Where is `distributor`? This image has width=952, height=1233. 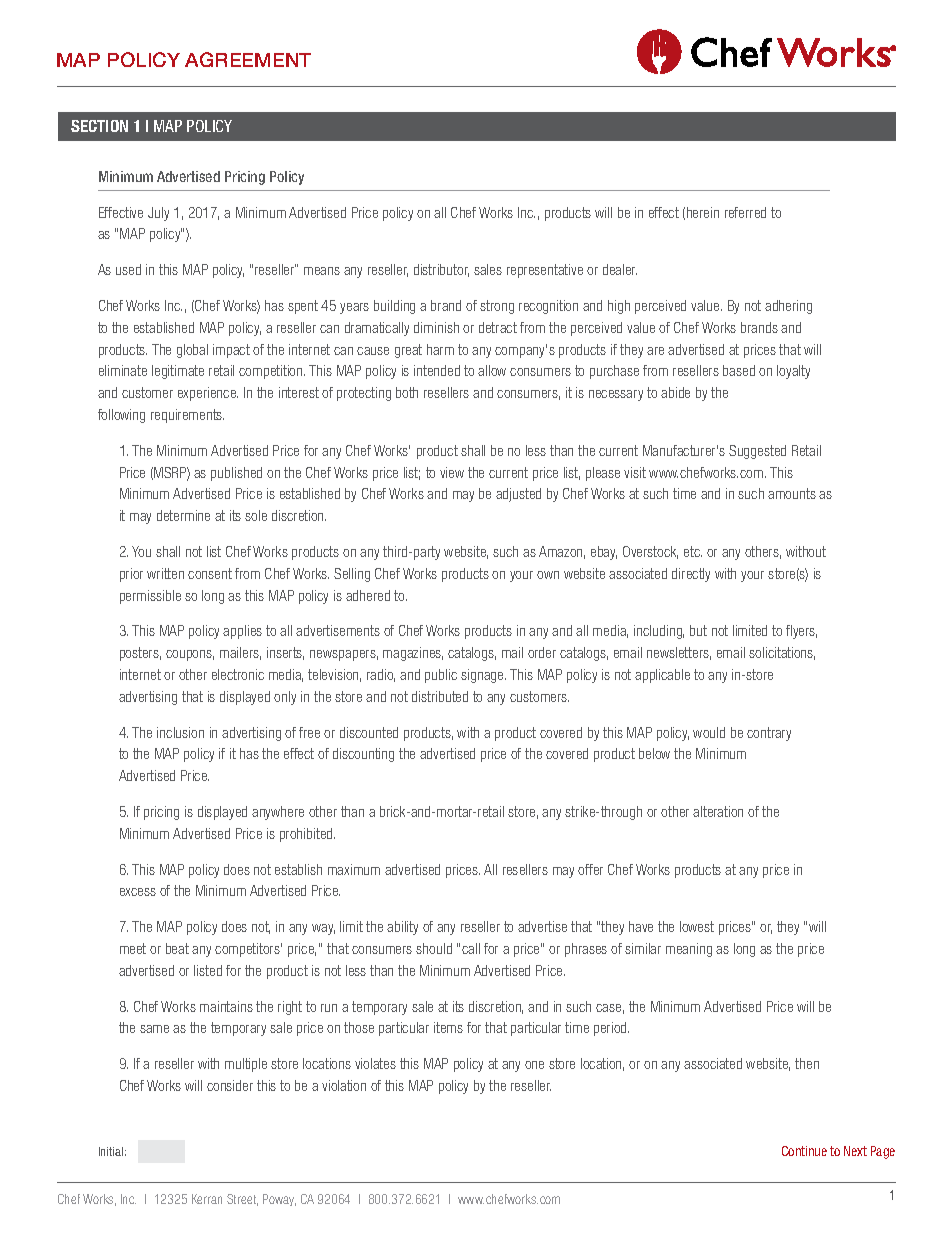 distributor is located at coordinates (441, 270).
